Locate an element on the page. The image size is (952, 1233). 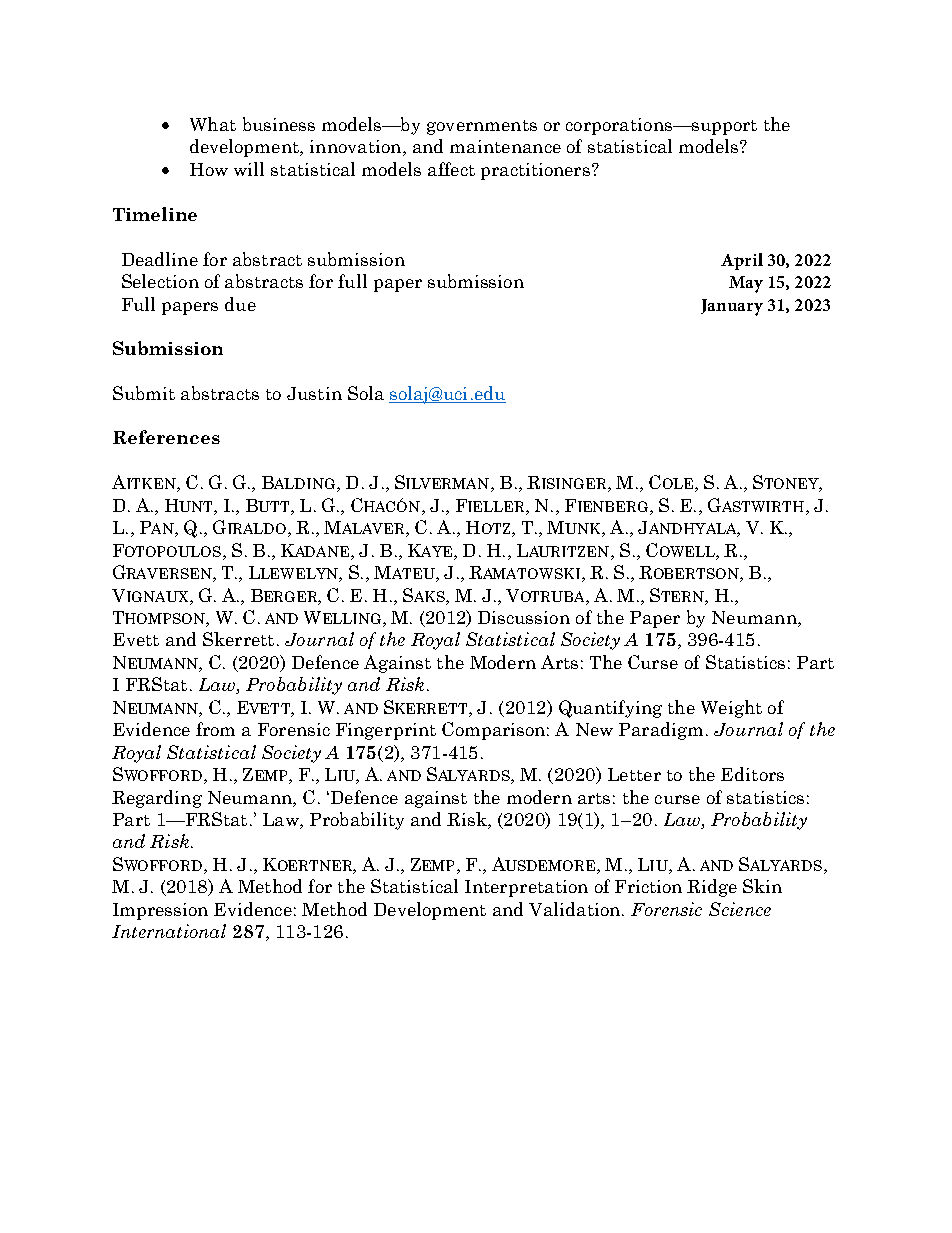
practitioners is located at coordinates (537, 171).
